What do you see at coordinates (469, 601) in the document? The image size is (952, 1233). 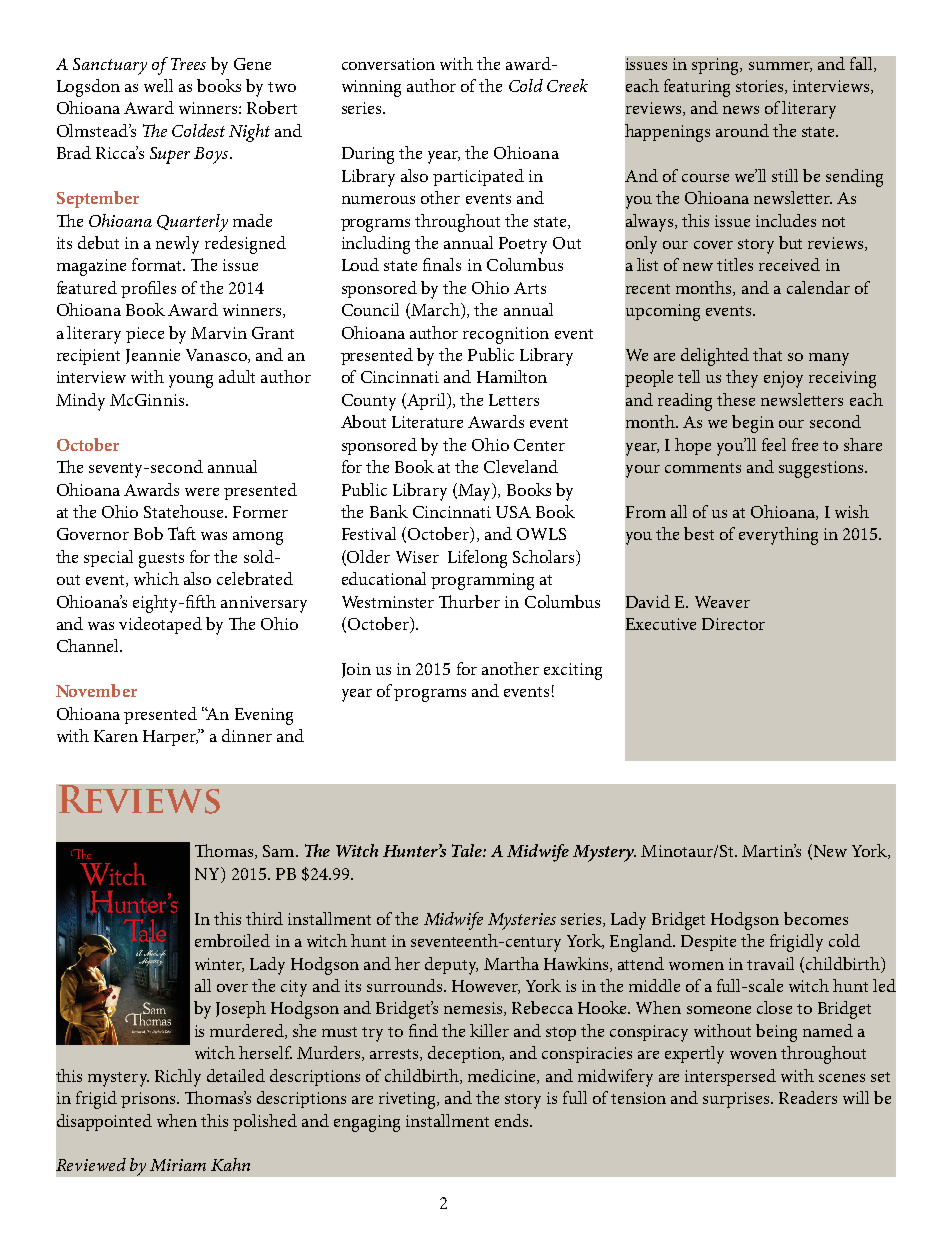 I see `Thurber` at bounding box center [469, 601].
